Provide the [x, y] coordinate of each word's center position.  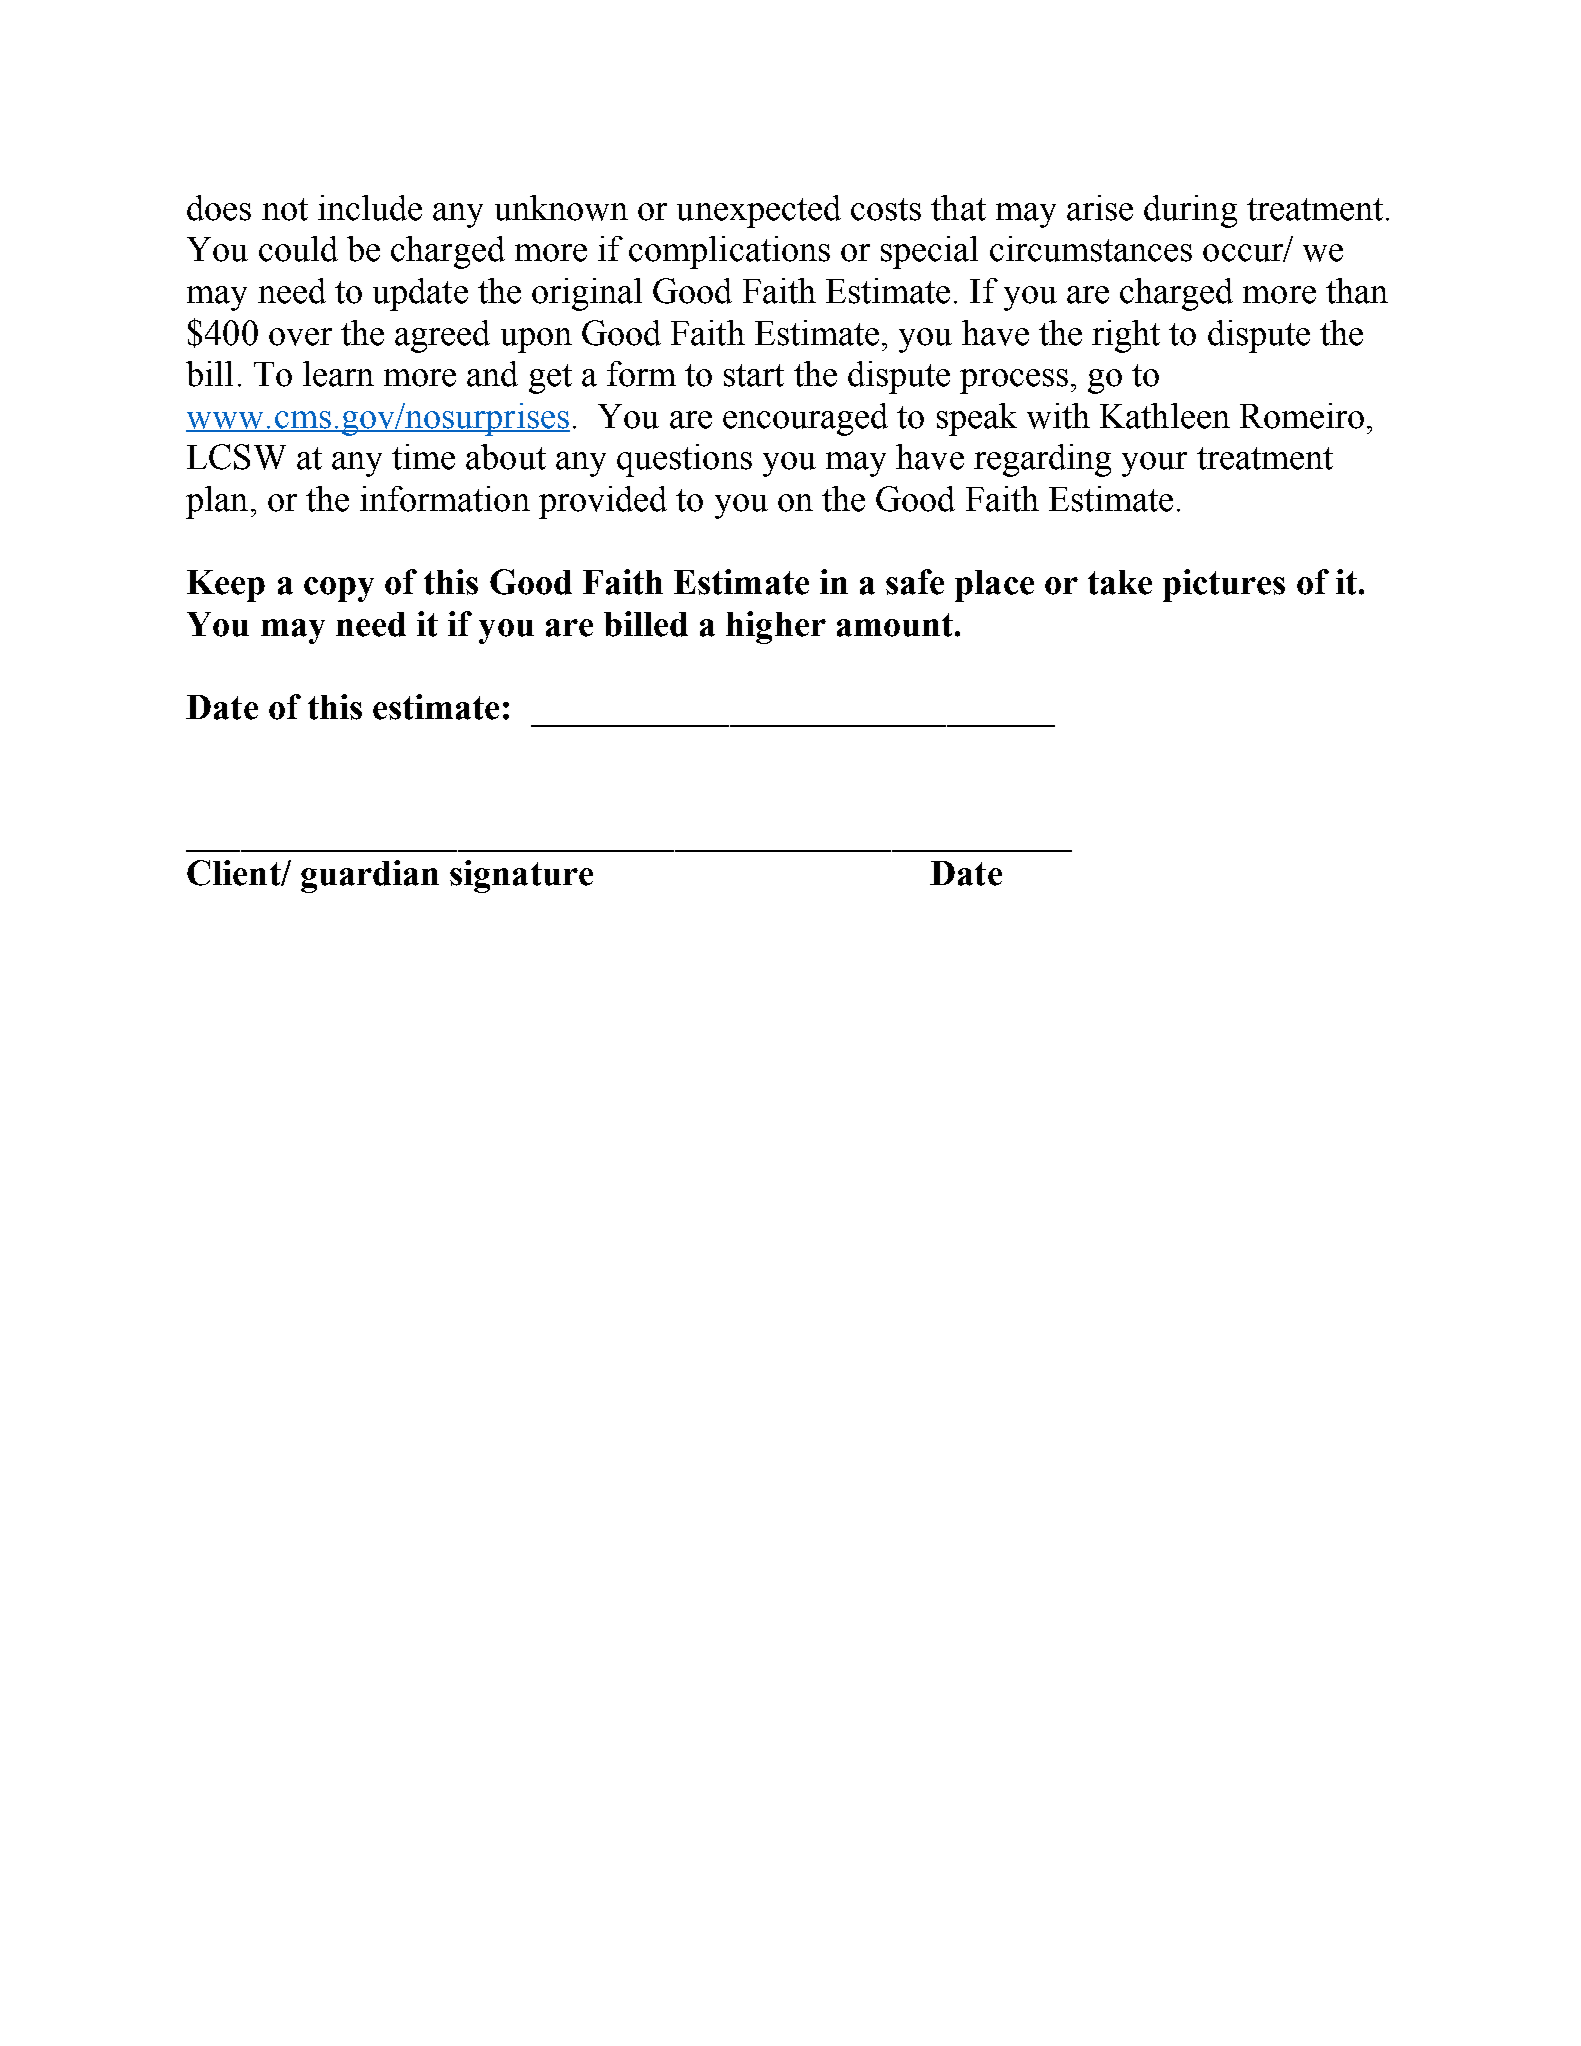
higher [776, 627]
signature [521, 876]
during [1190, 211]
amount [895, 625]
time [423, 457]
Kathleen [1165, 416]
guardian [370, 876]
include [370, 208]
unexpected [759, 211]
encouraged [805, 419]
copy [339, 589]
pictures [1224, 585]
